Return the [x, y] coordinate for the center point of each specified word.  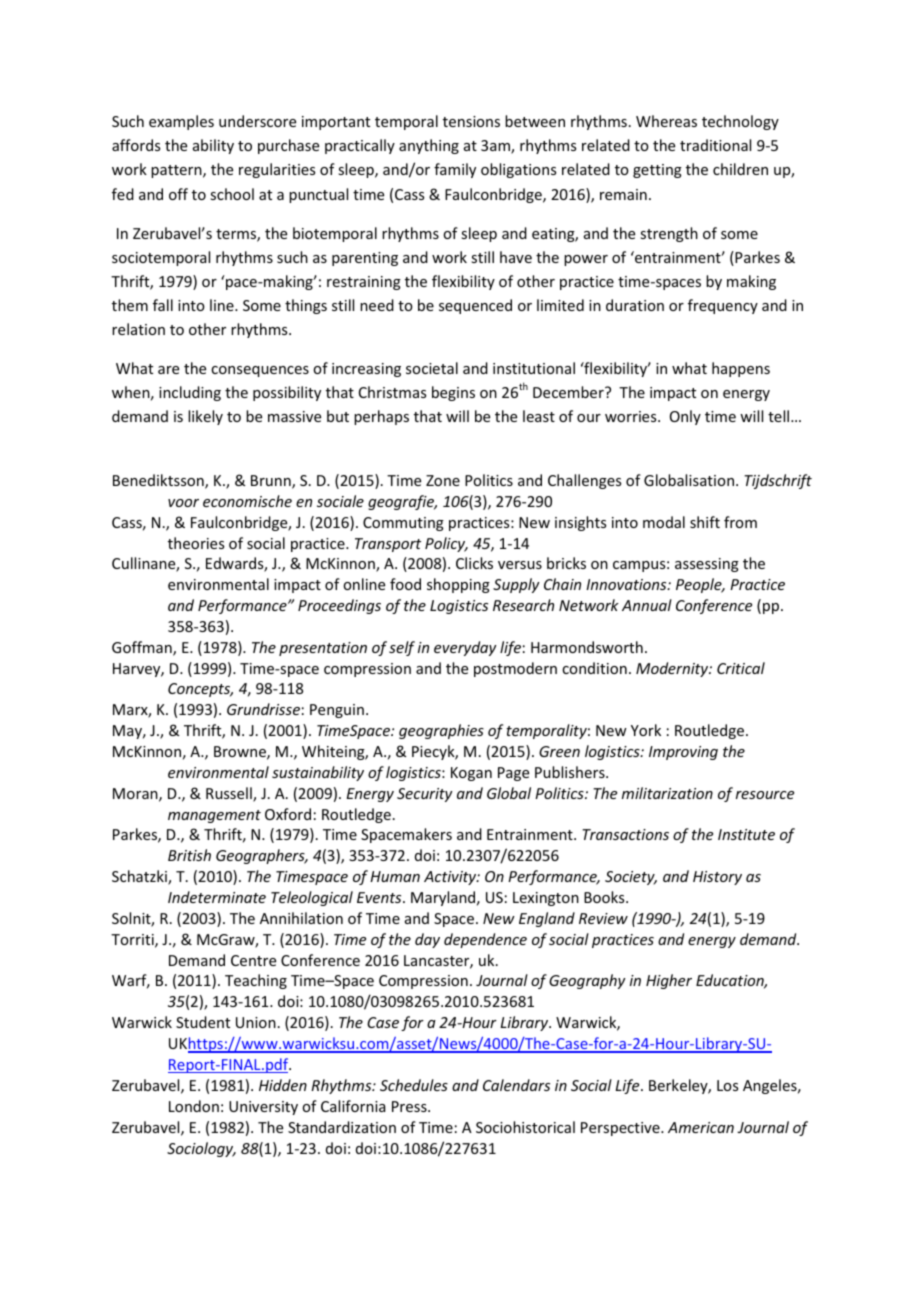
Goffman [143, 648]
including [190, 393]
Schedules [414, 1085]
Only [685, 417]
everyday [465, 648]
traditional [715, 145]
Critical [741, 668]
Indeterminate [217, 897]
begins [453, 393]
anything [429, 146]
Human [395, 876]
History [717, 878]
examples [181, 122]
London [194, 1106]
